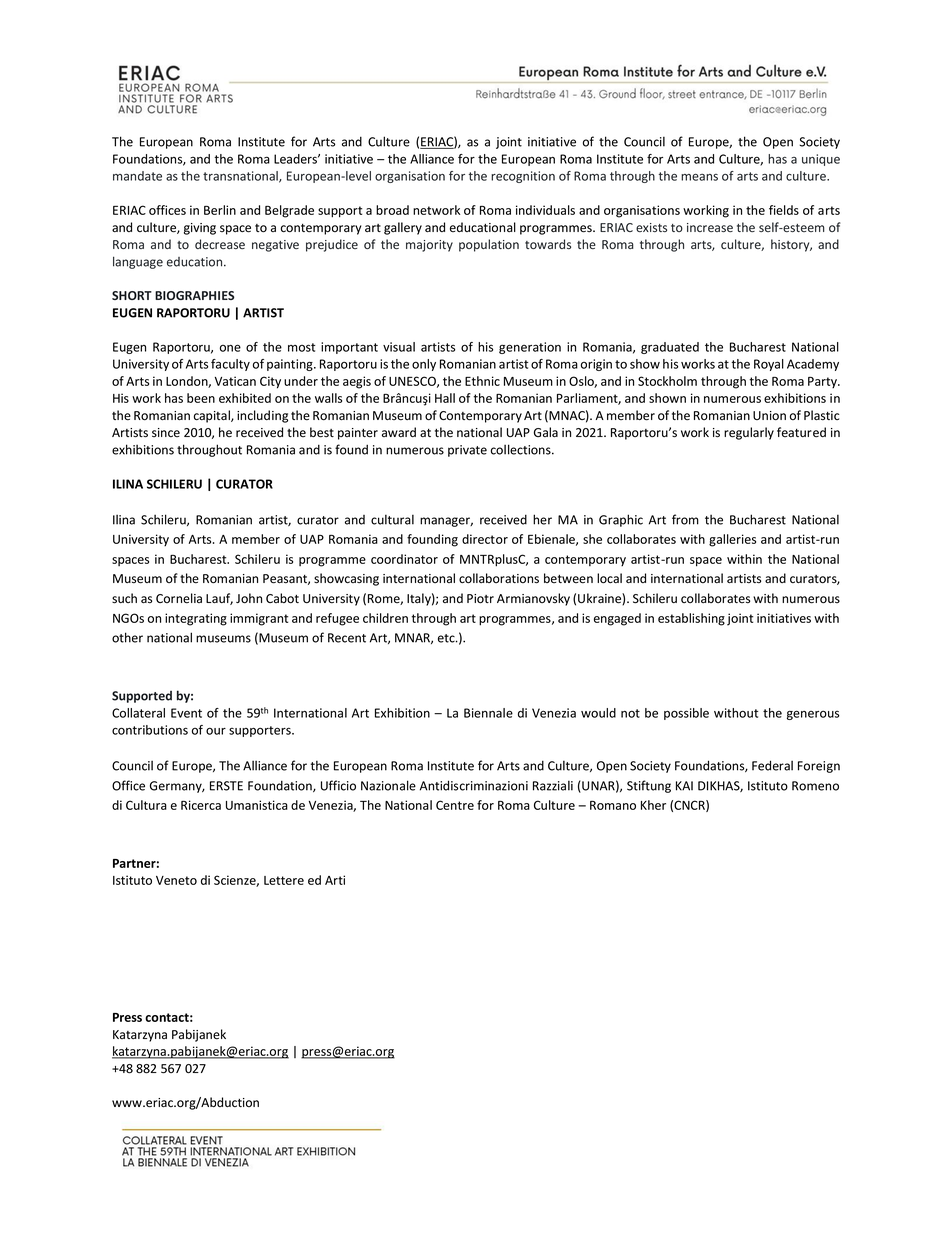 The width and height of the page is (952, 1233). I want to click on generation, so click(530, 348).
